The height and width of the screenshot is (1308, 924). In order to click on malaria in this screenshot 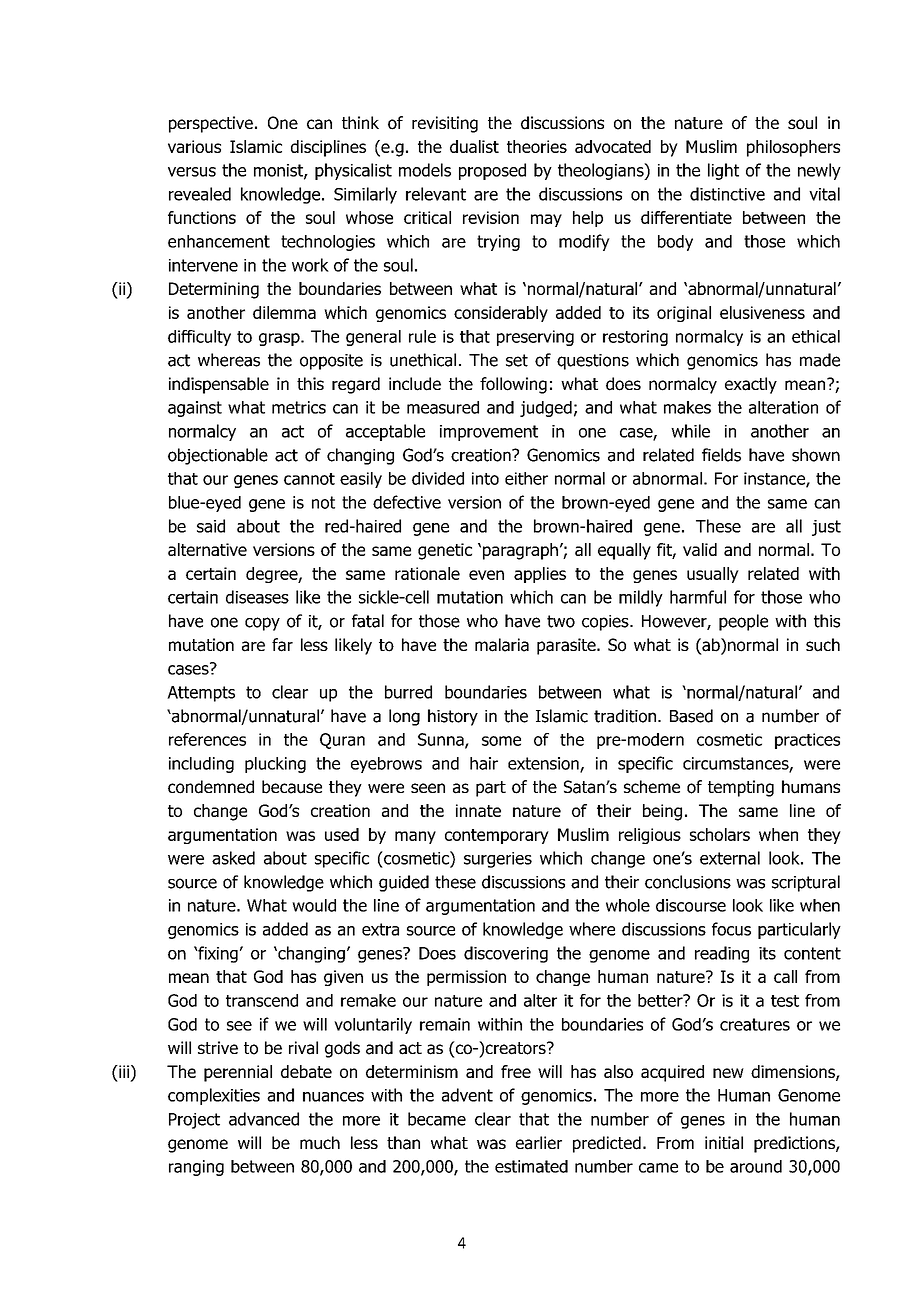, I will do `click(502, 645)`.
